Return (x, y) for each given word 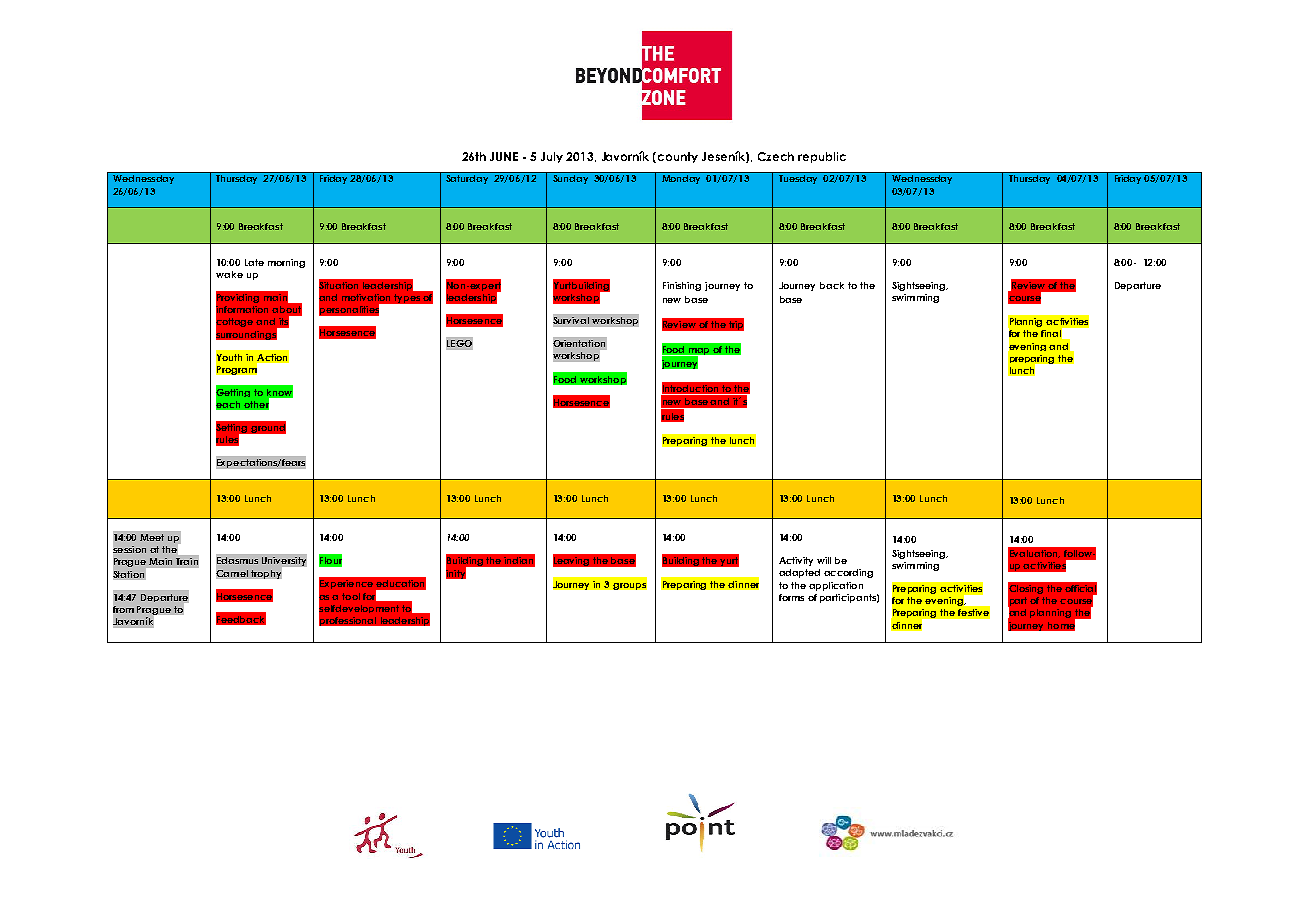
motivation (366, 297)
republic (822, 157)
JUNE (504, 156)
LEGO (459, 344)
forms (791, 597)
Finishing (682, 286)
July (552, 157)
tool (351, 596)
